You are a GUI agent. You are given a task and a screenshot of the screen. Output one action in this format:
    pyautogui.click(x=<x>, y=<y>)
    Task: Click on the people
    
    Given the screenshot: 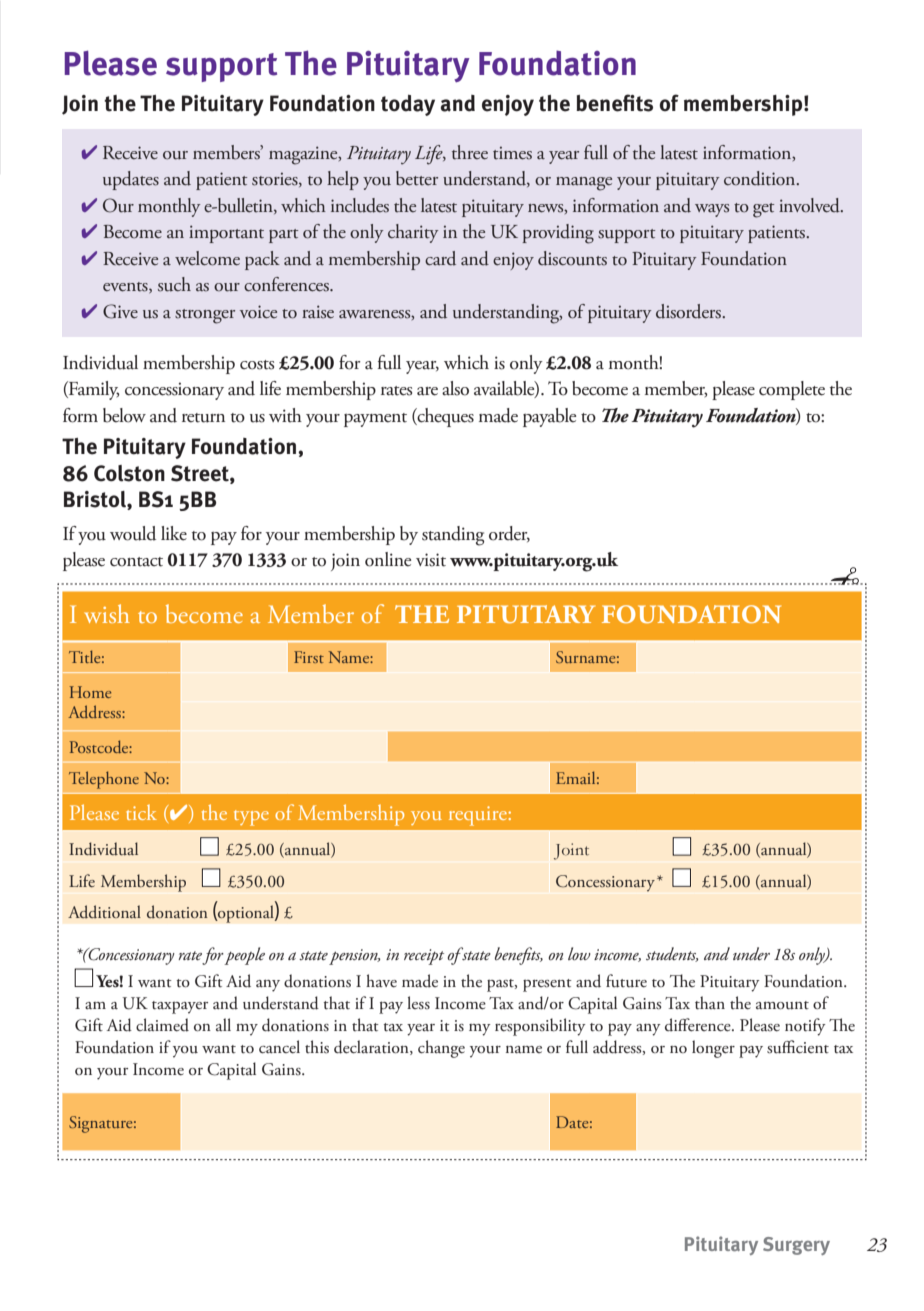 What is the action you would take?
    pyautogui.click(x=244, y=956)
